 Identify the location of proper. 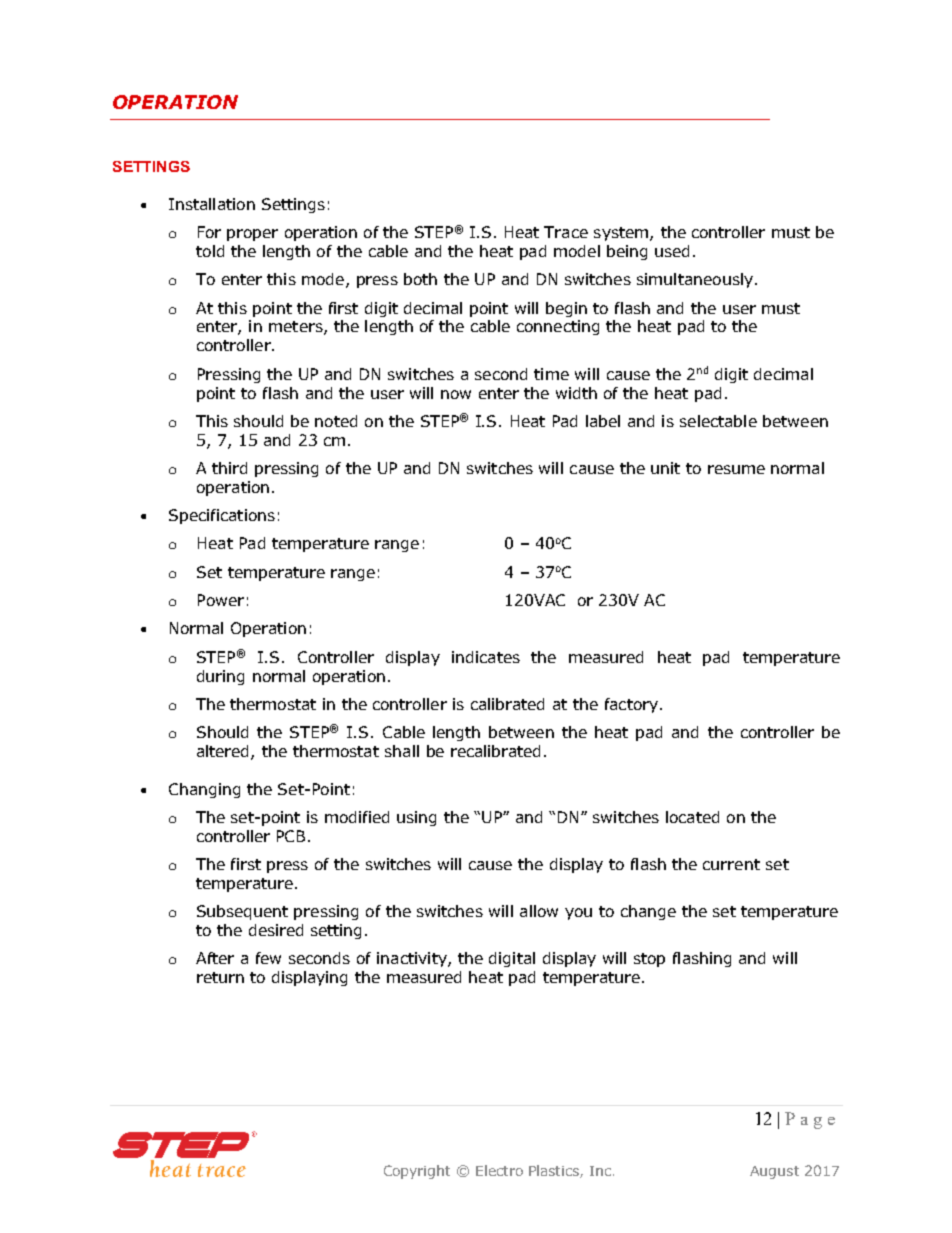
(252, 235).
